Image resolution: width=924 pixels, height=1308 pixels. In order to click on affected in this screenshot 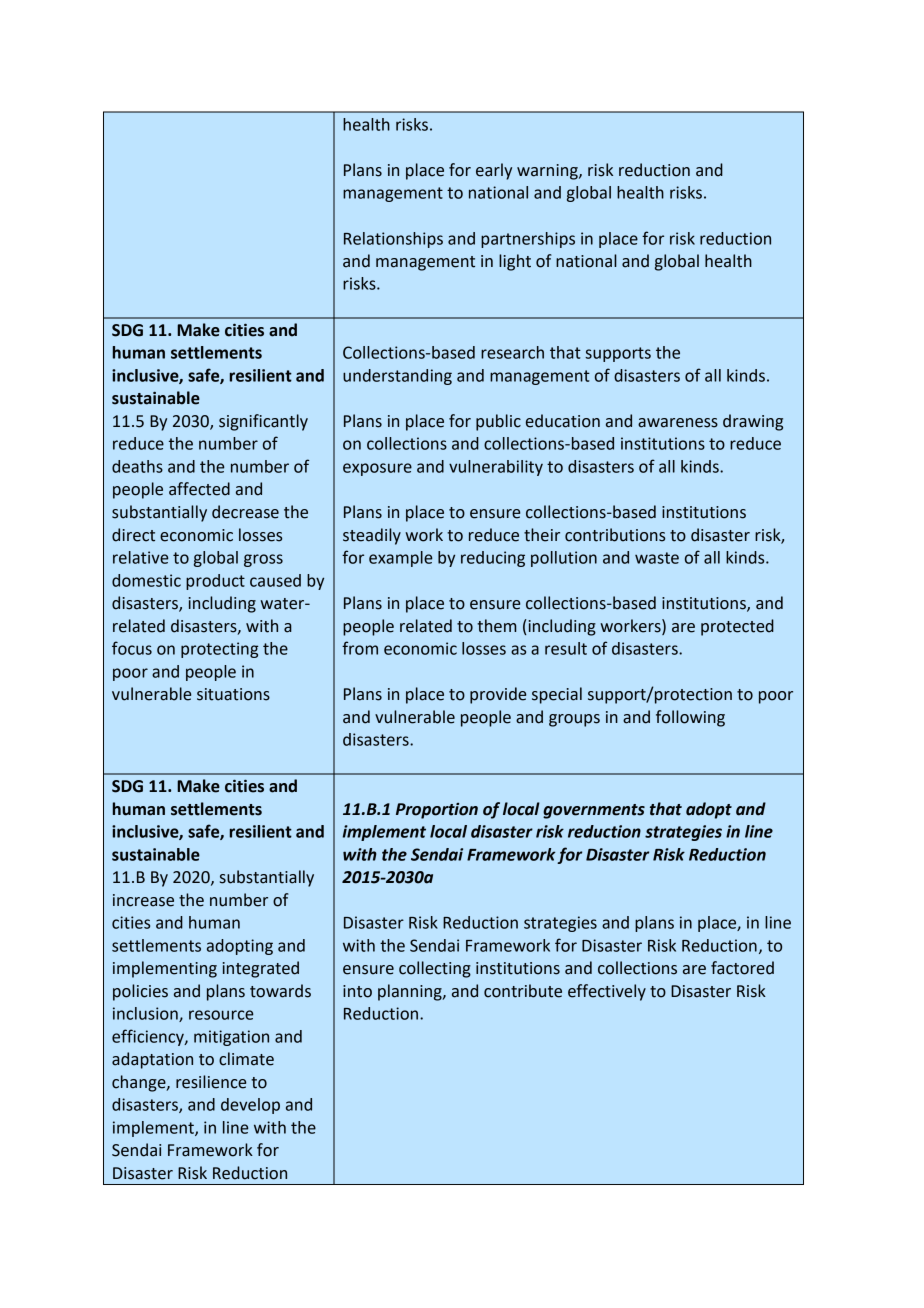, I will do `click(199, 489)`.
